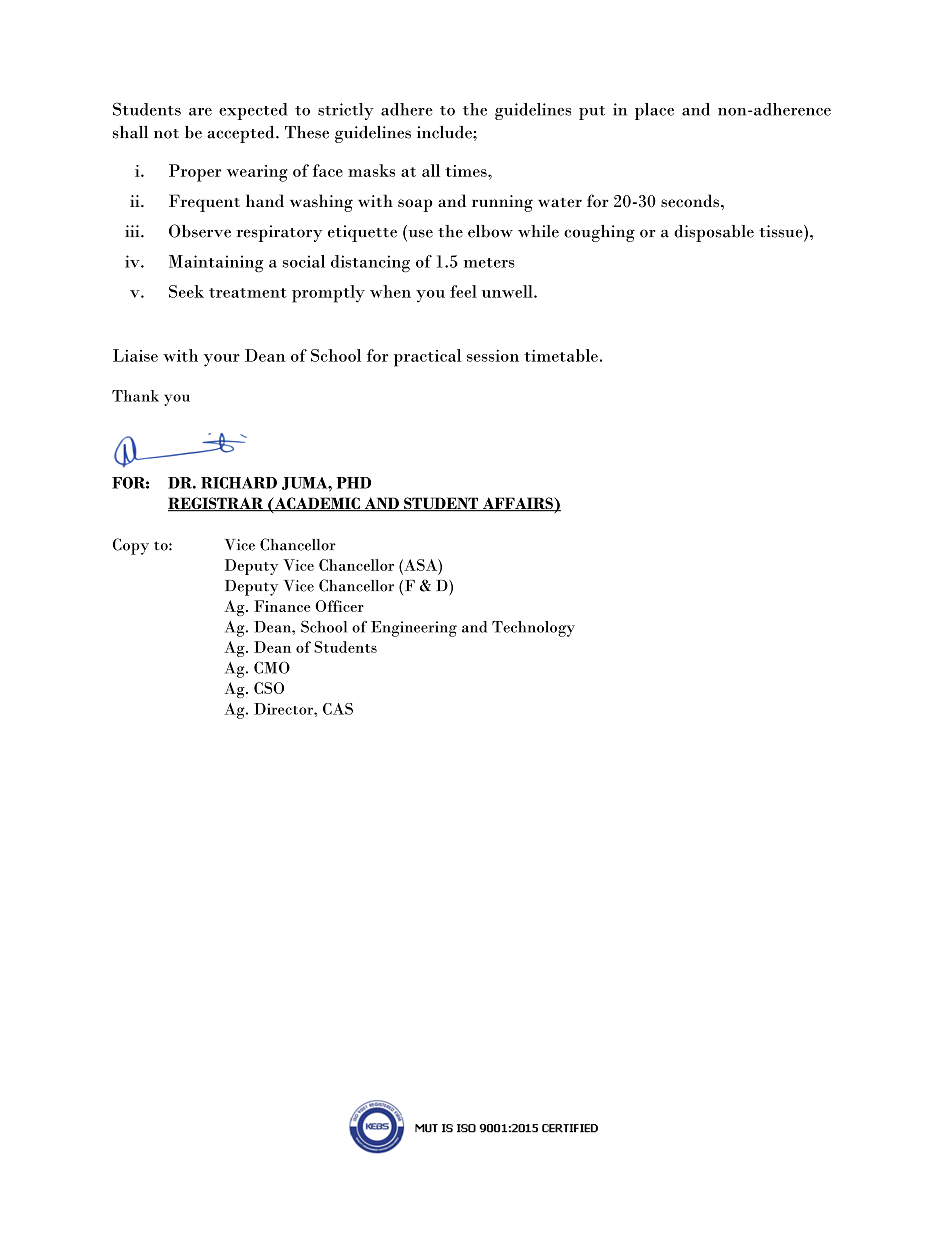  What do you see at coordinates (561, 355) in the document?
I see `timetable` at bounding box center [561, 355].
